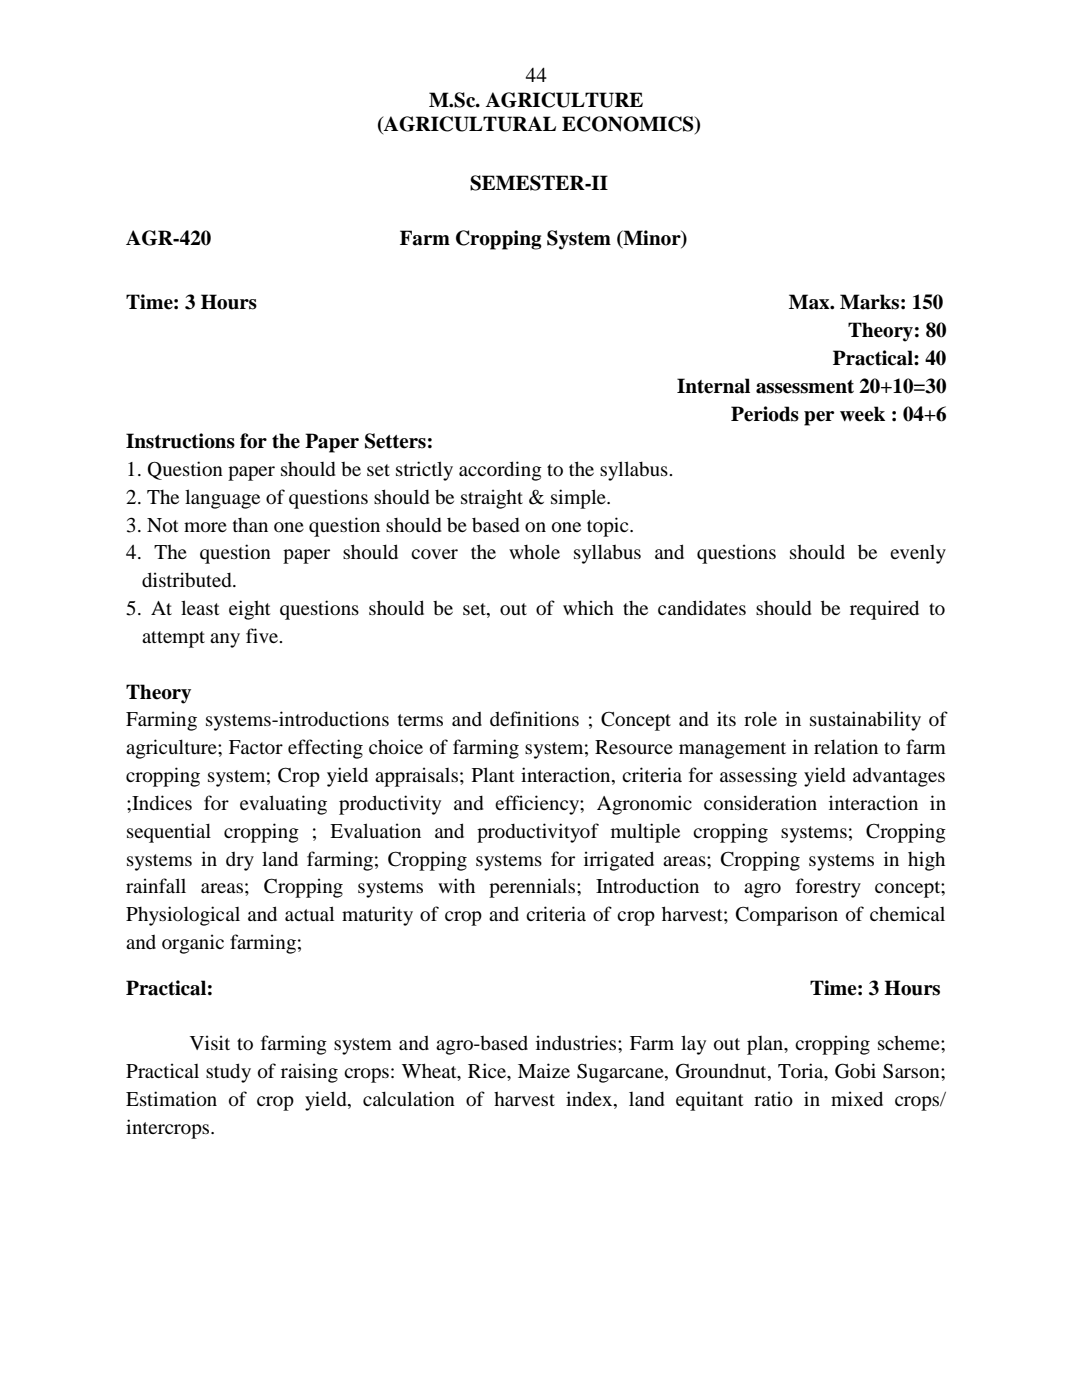 The width and height of the screenshot is (1073, 1389). I want to click on required, so click(884, 610).
